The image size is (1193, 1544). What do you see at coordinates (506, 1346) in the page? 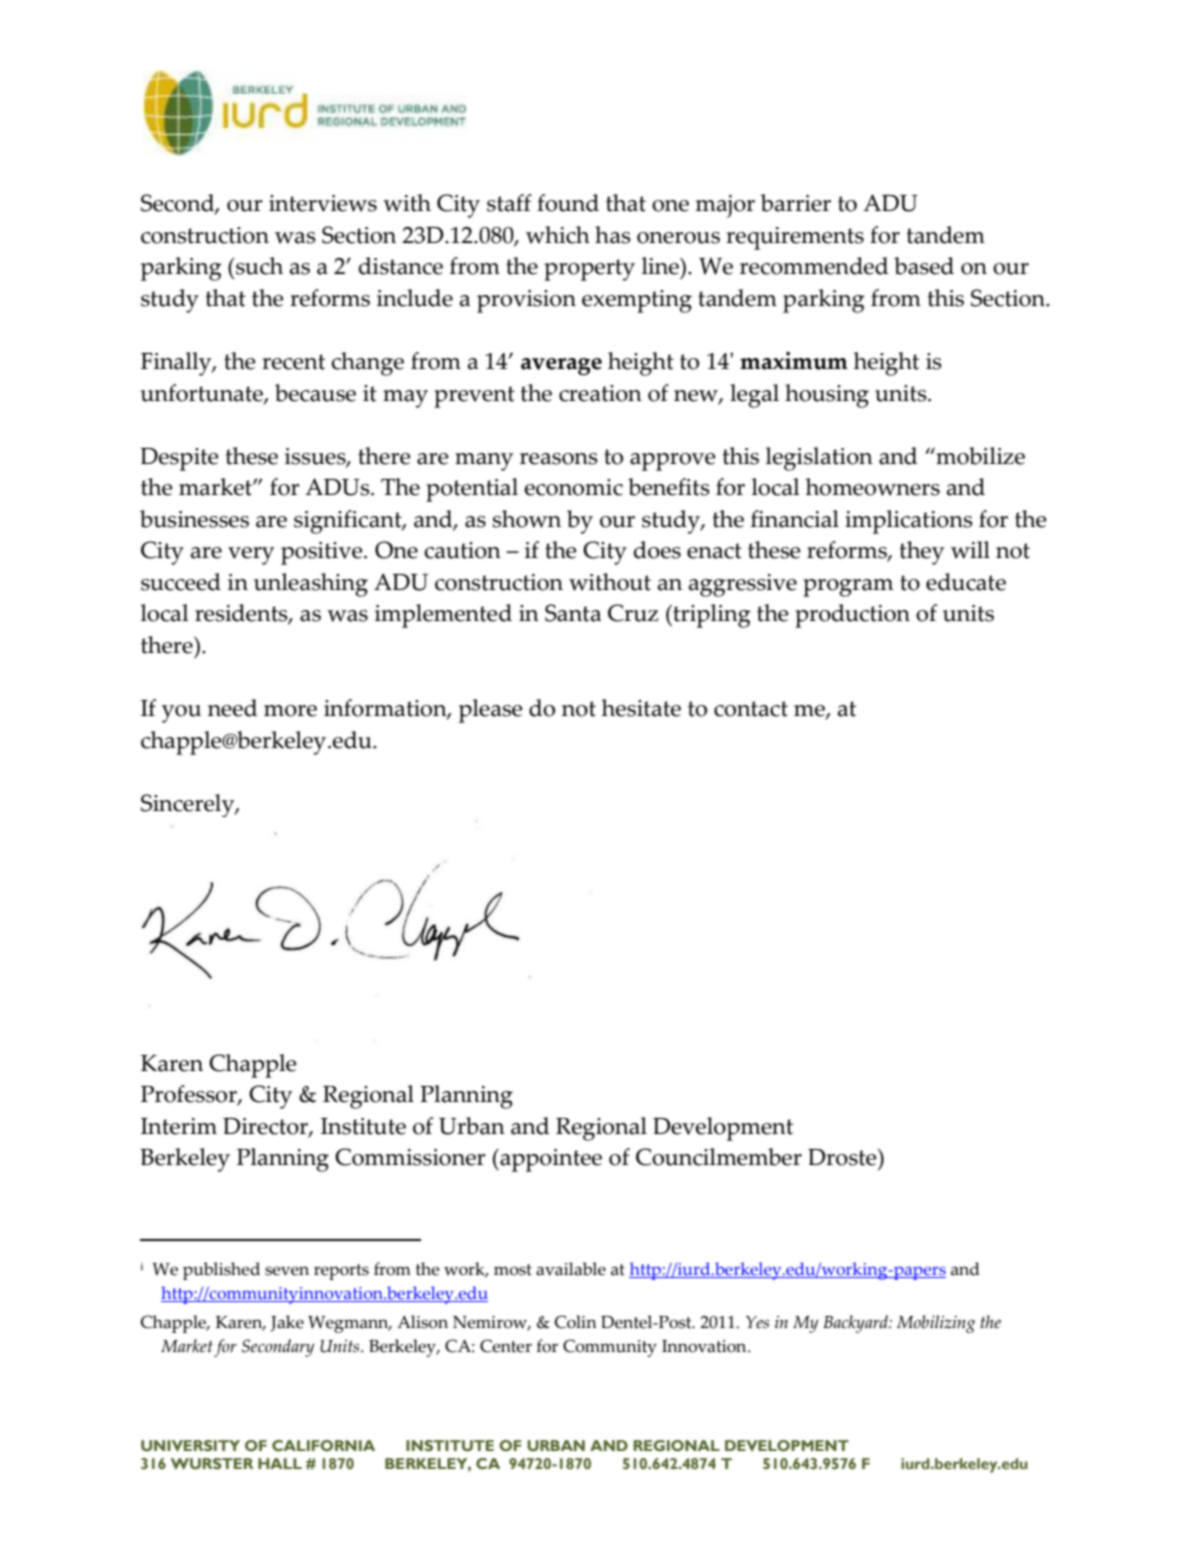
I see `Center` at bounding box center [506, 1346].
